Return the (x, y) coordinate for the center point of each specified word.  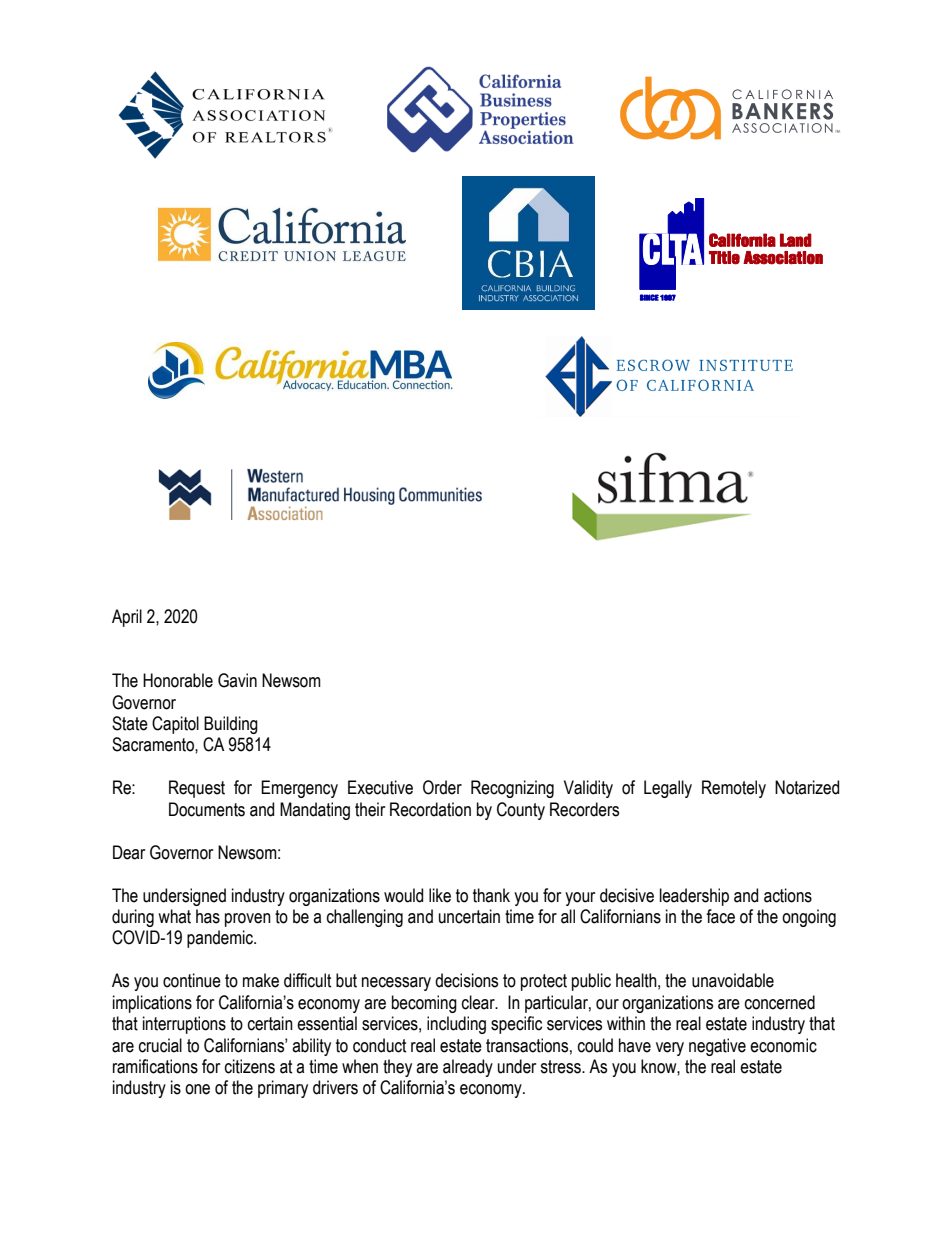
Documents (207, 809)
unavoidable (733, 980)
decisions (466, 980)
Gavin (237, 680)
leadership (694, 897)
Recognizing (512, 789)
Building (231, 725)
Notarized (807, 787)
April (127, 618)
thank (491, 895)
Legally (668, 789)
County (521, 811)
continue (192, 980)
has (208, 916)
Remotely (734, 789)
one (197, 1089)
